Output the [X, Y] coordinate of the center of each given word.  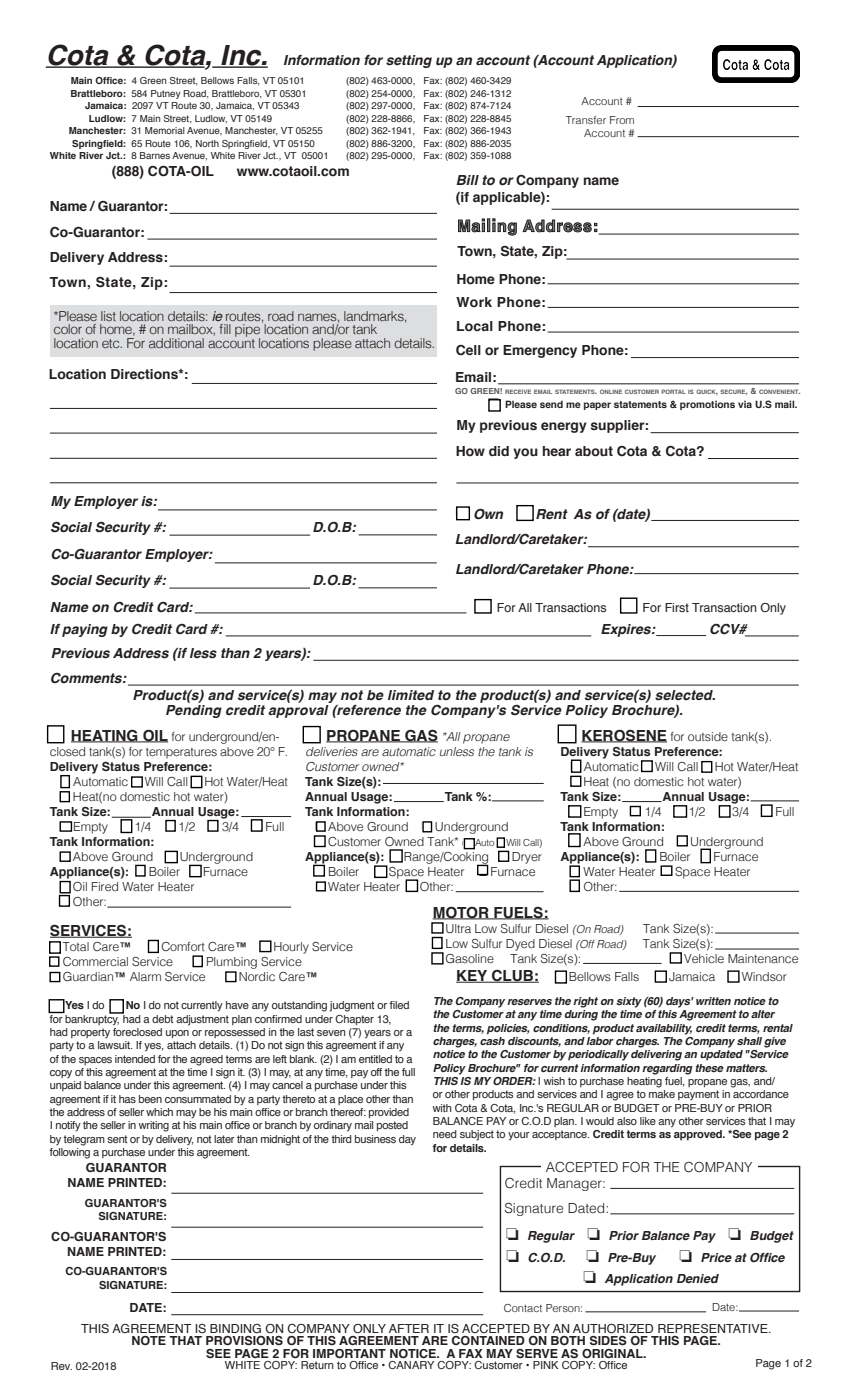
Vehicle [704, 958]
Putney [166, 94]
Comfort [183, 946]
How [470, 451]
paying [85, 630]
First [677, 607]
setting [409, 61]
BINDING [235, 1328]
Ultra [458, 928]
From [622, 120]
